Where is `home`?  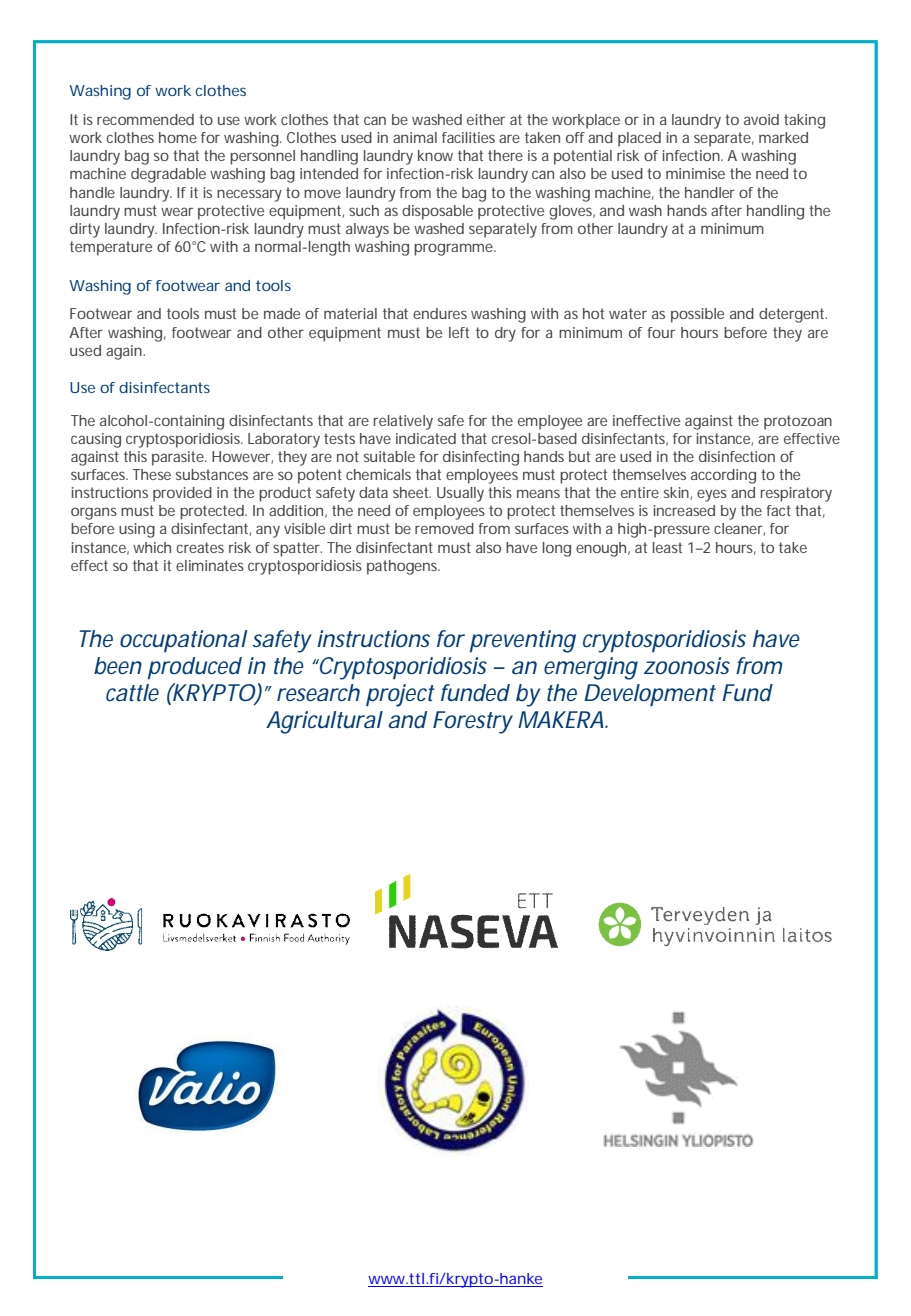 home is located at coordinates (178, 137).
